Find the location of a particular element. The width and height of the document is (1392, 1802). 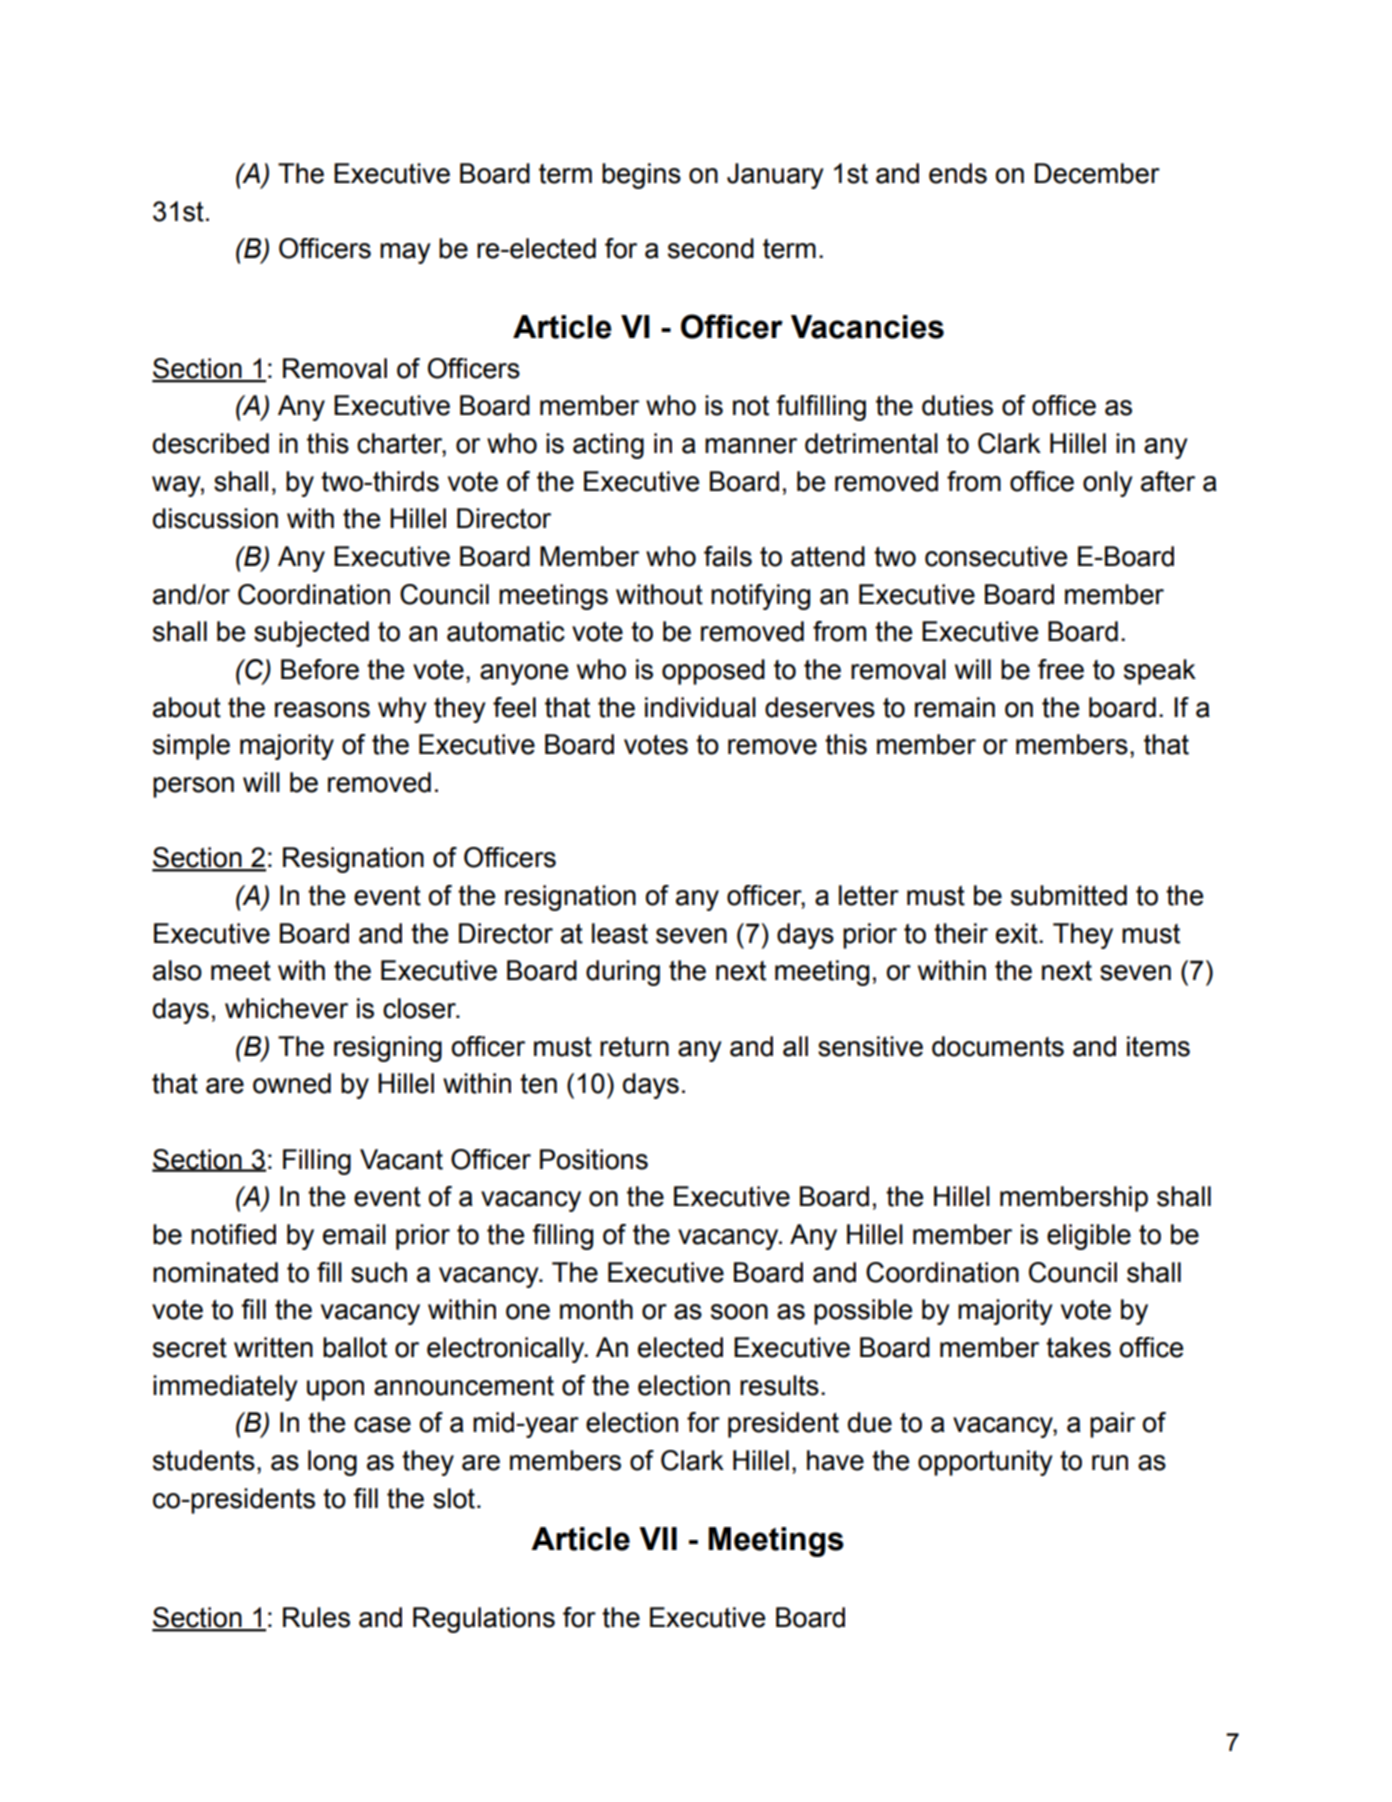

second is located at coordinates (711, 248).
